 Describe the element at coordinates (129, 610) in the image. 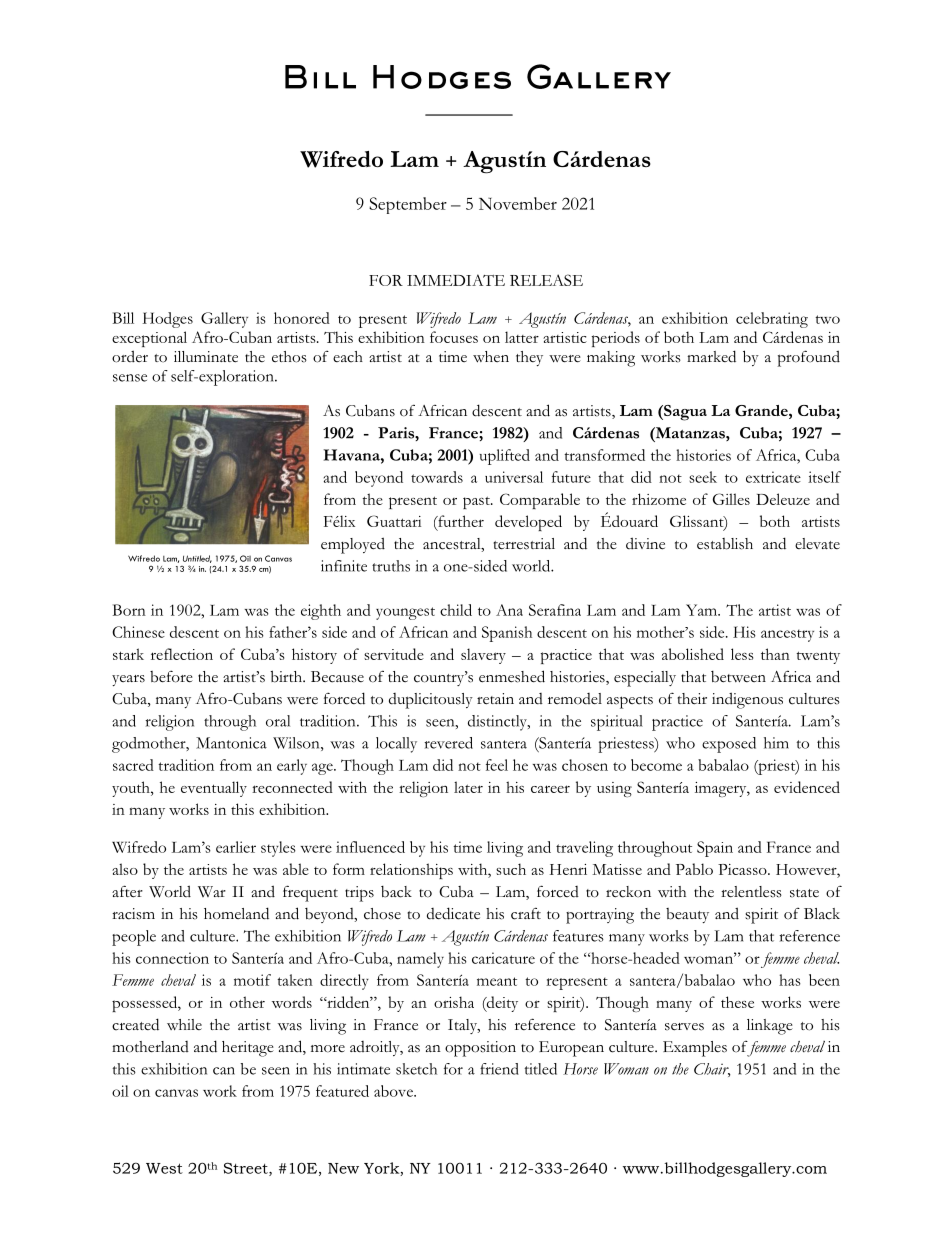

I see `Born` at that location.
